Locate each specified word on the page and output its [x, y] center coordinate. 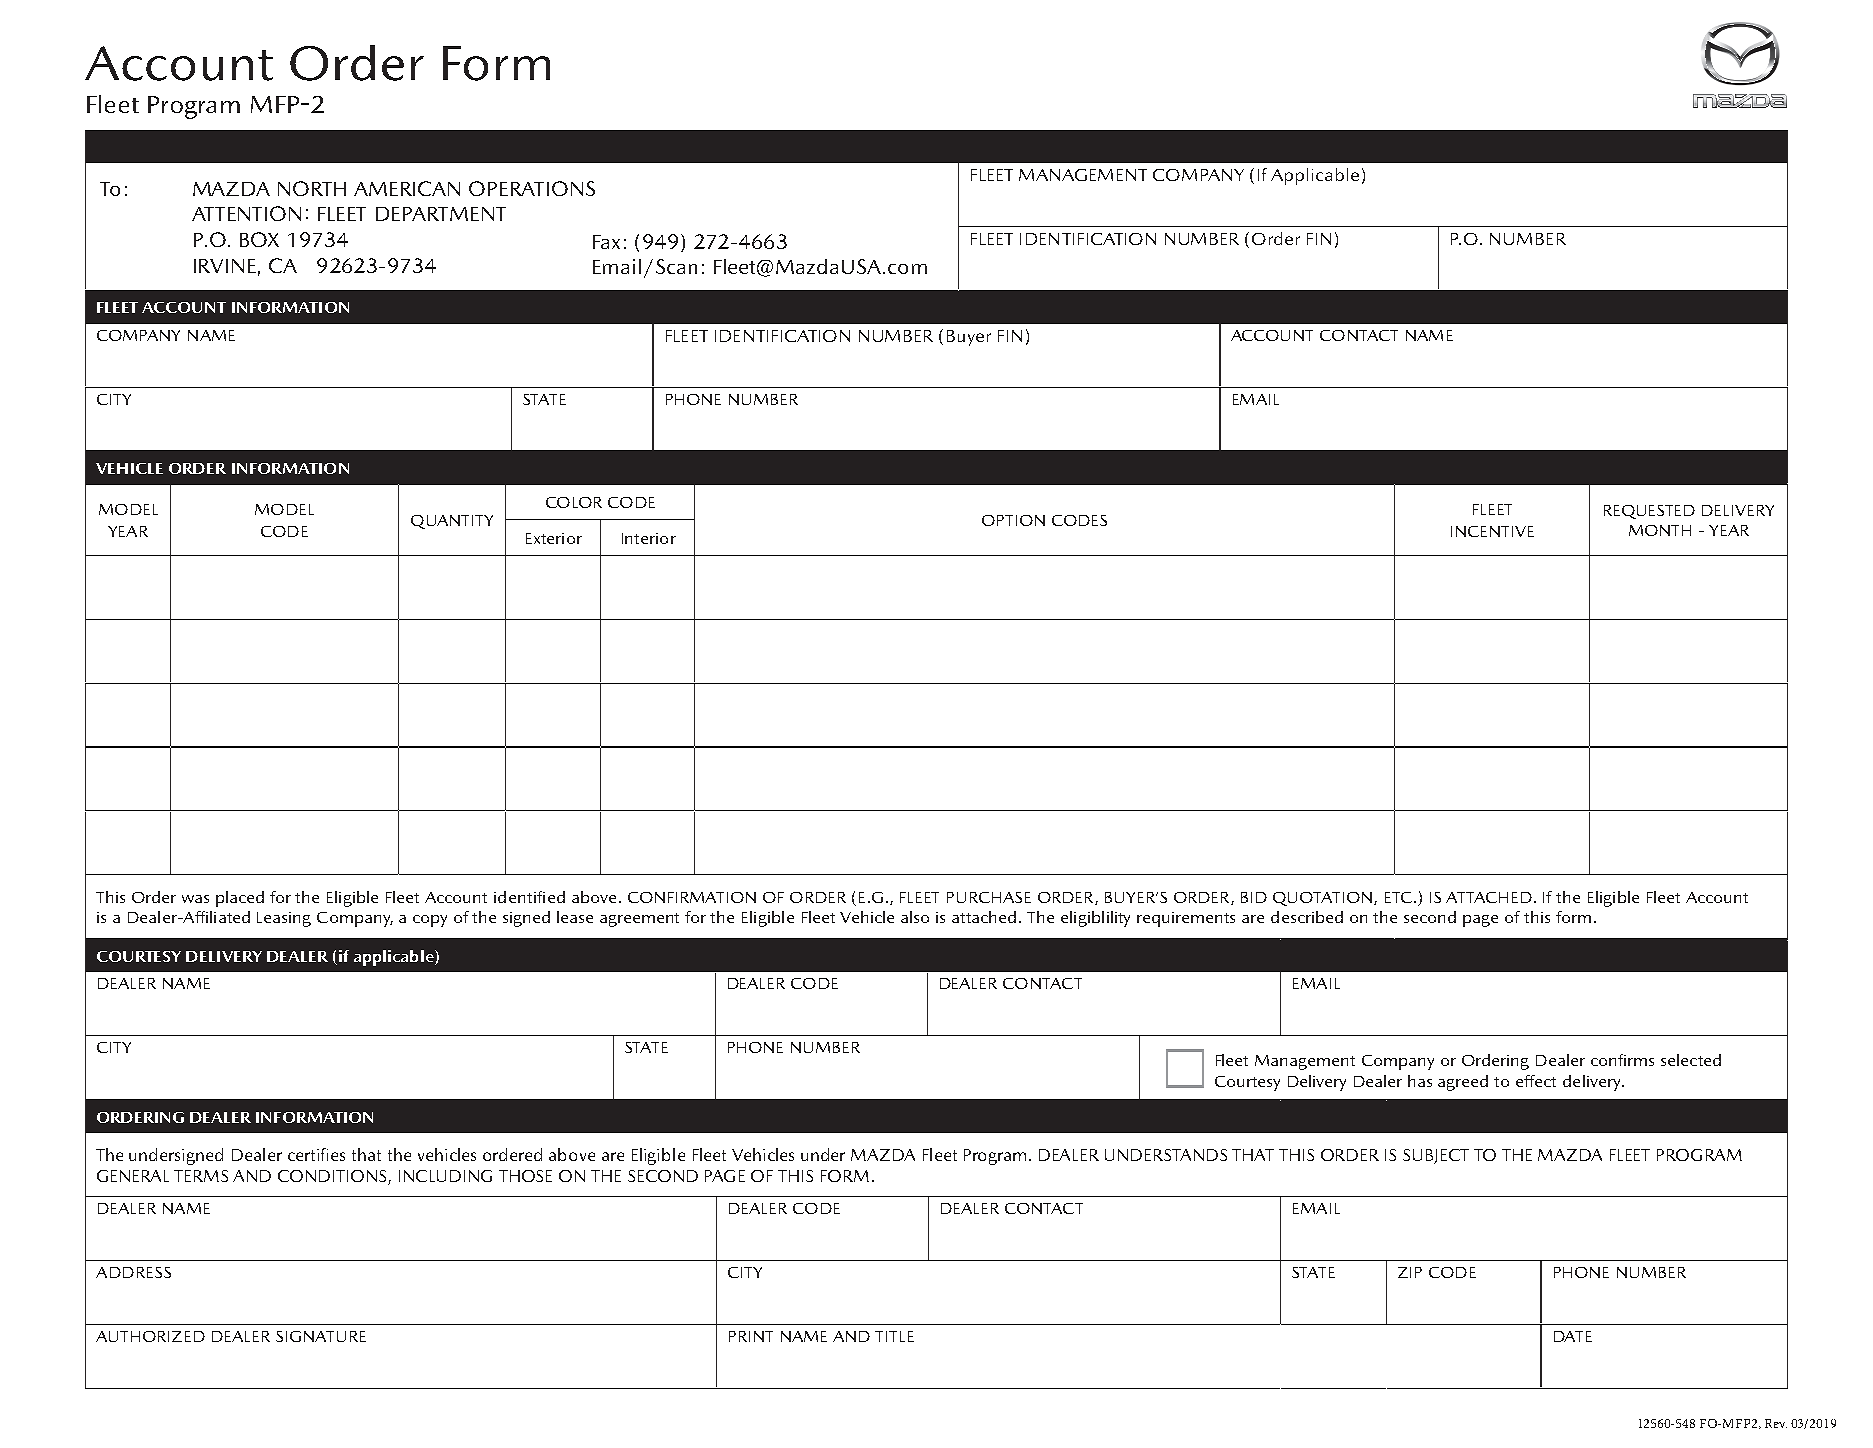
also [915, 917]
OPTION [1013, 520]
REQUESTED [1649, 512]
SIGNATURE [321, 1336]
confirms [1622, 1060]
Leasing [284, 919]
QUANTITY [452, 522]
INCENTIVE [1492, 531]
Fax [606, 242]
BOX [259, 239]
